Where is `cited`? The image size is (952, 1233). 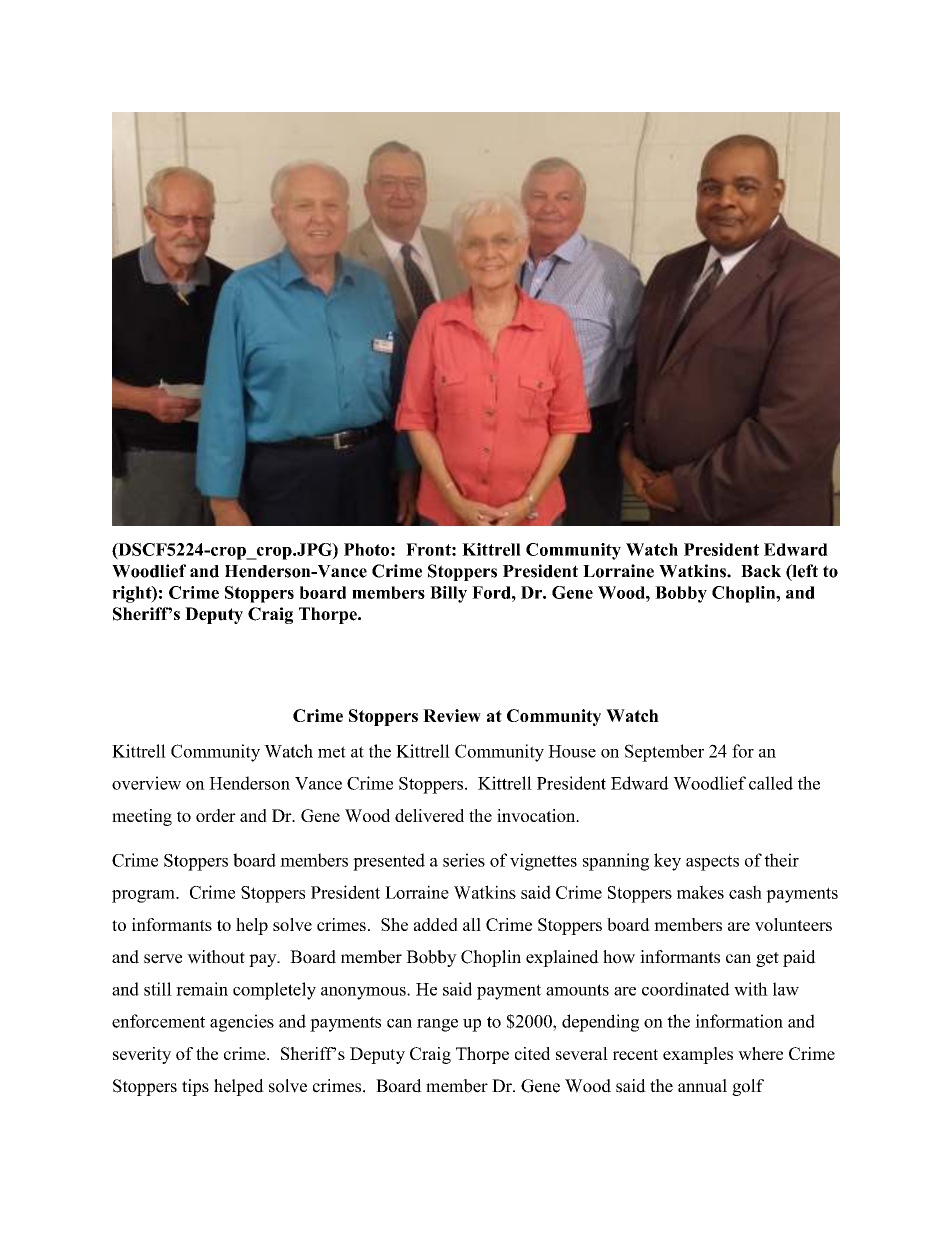
cited is located at coordinates (532, 1053).
